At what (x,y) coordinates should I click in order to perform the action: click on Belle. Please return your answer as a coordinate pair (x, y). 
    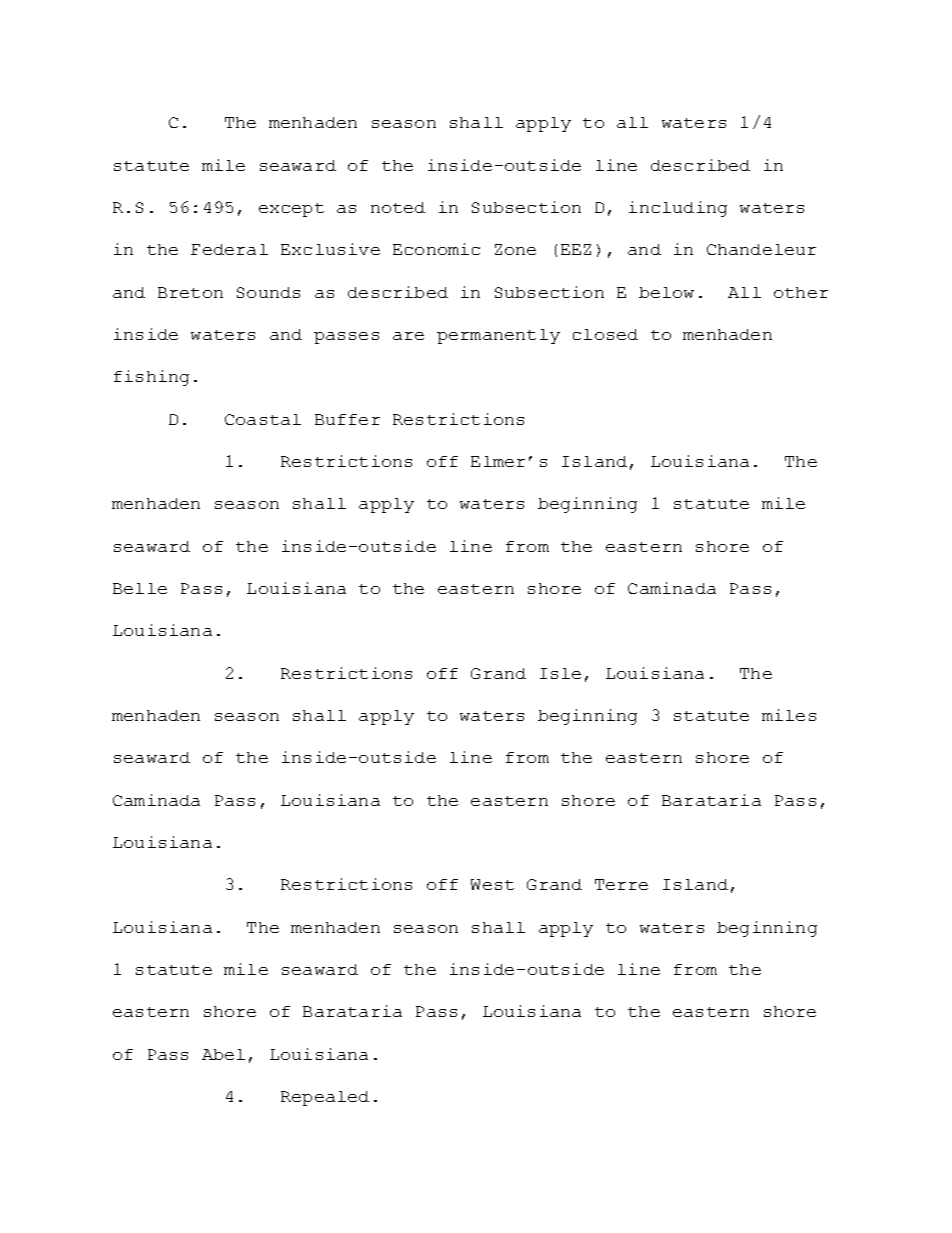
    Looking at the image, I should click on (140, 588).
